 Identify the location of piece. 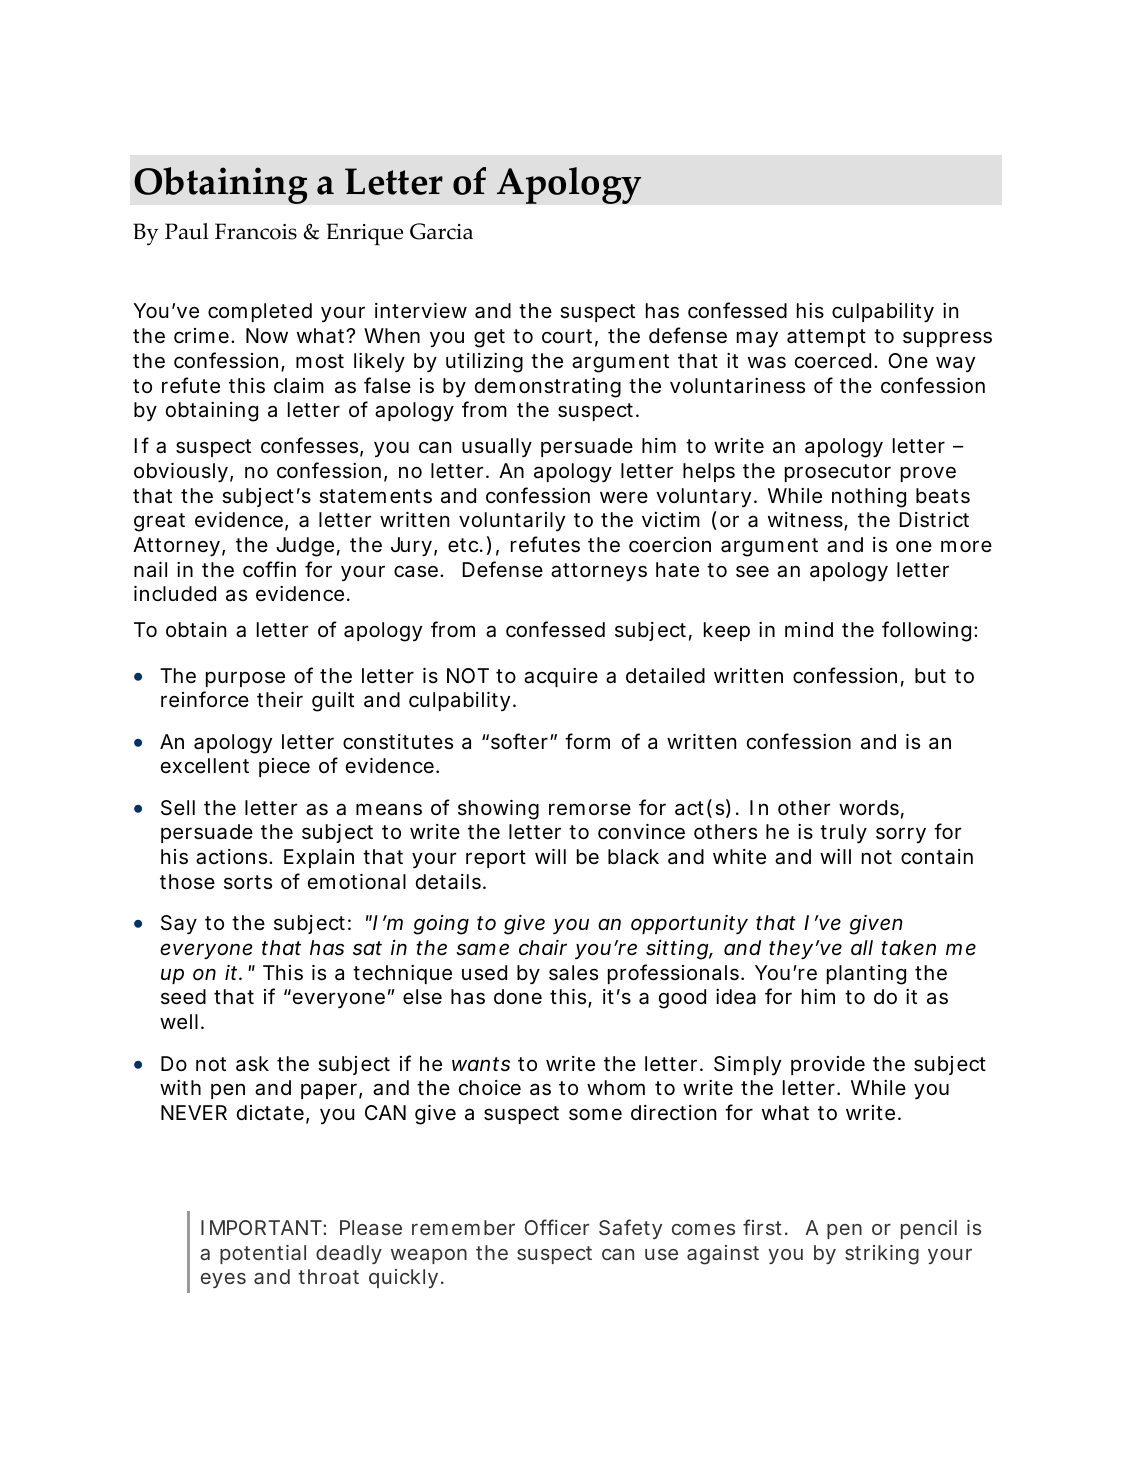
(284, 767).
